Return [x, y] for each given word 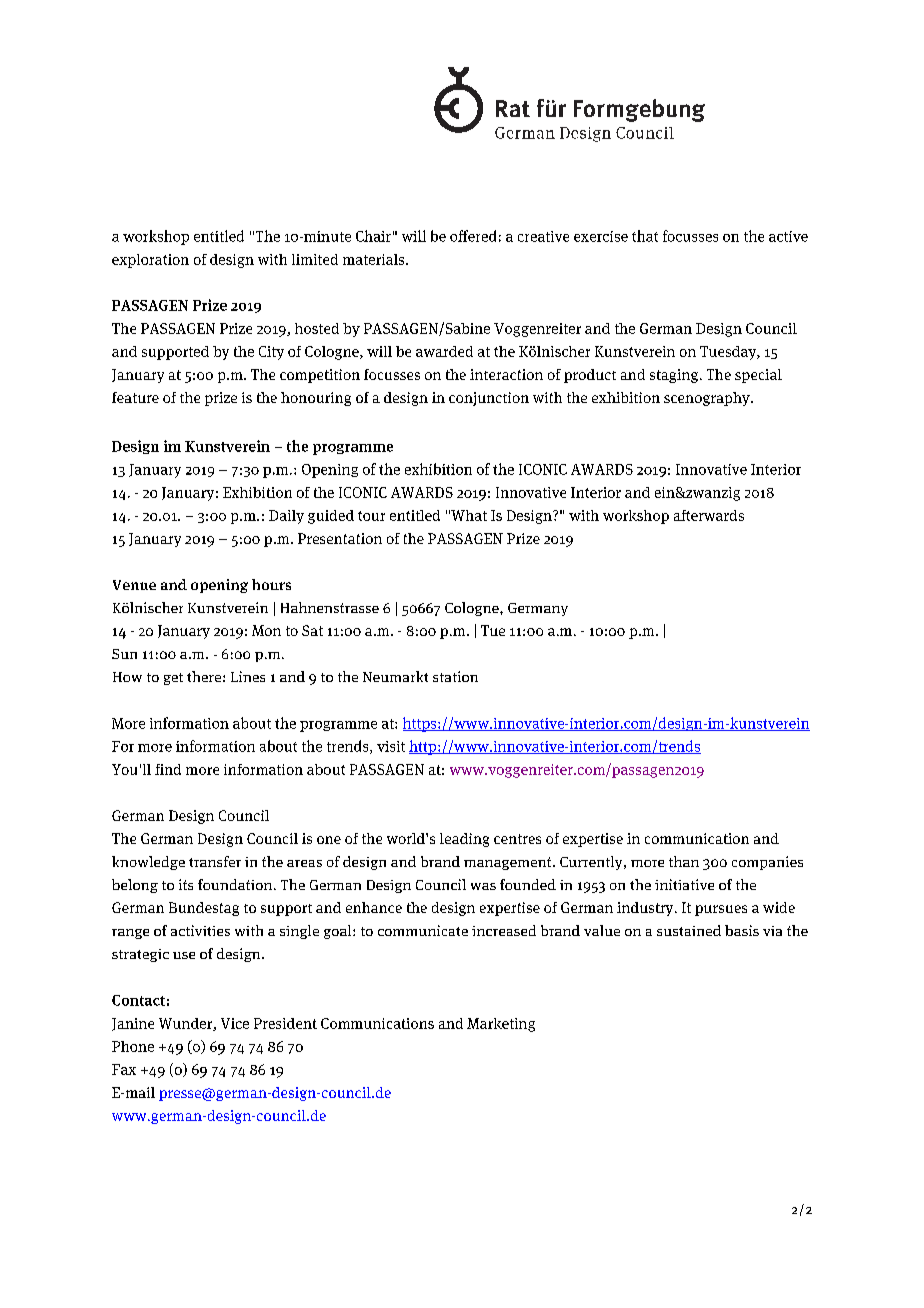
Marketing [501, 1025]
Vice [235, 1023]
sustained [689, 930]
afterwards [709, 515]
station [455, 676]
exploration [150, 261]
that [645, 236]
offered [473, 236]
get [173, 679]
